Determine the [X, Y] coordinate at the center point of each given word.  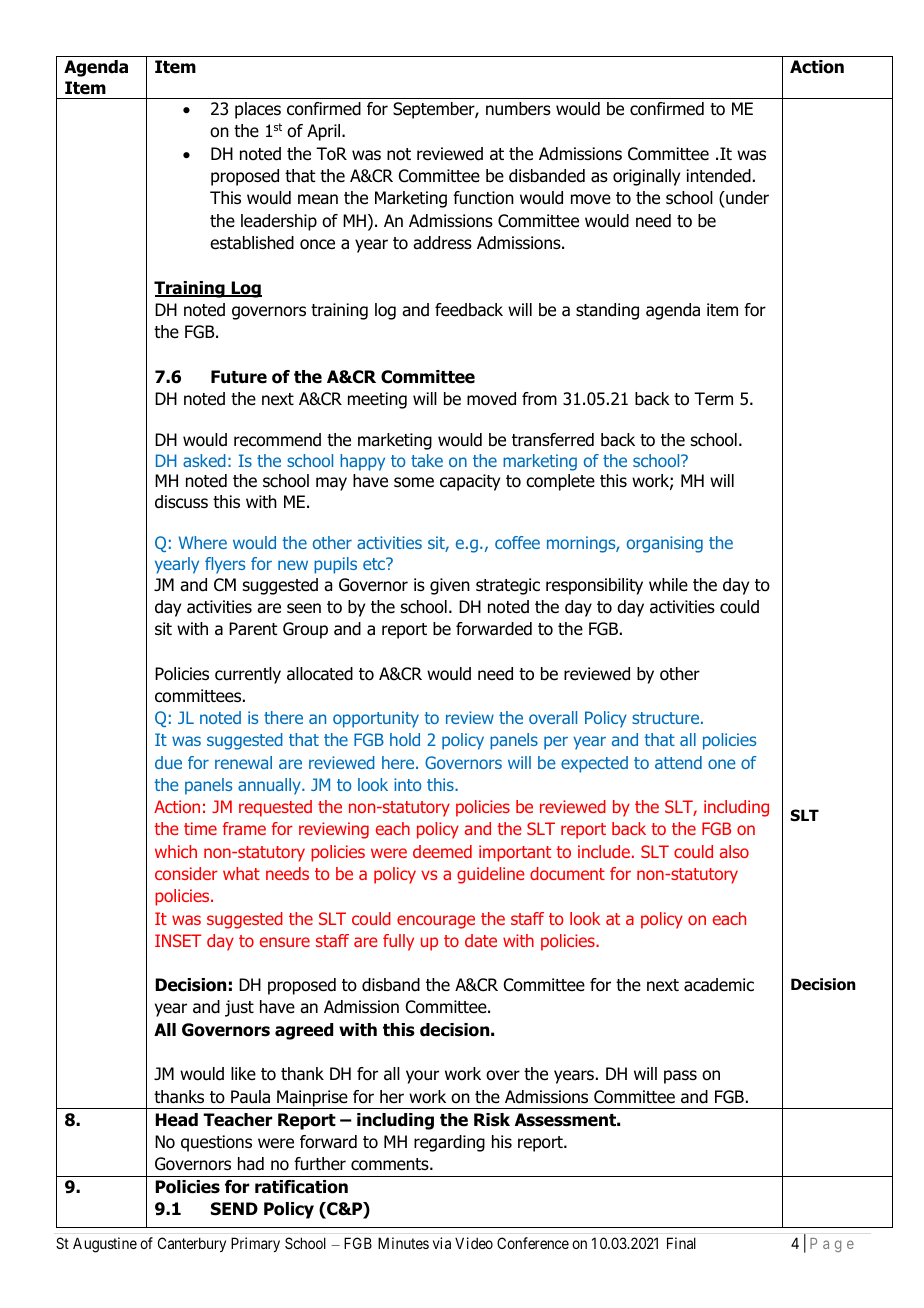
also [734, 851]
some [414, 482]
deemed [442, 851]
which [176, 851]
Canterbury [192, 1244]
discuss [181, 502]
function [483, 198]
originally [646, 177]
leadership [279, 222]
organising [665, 544]
